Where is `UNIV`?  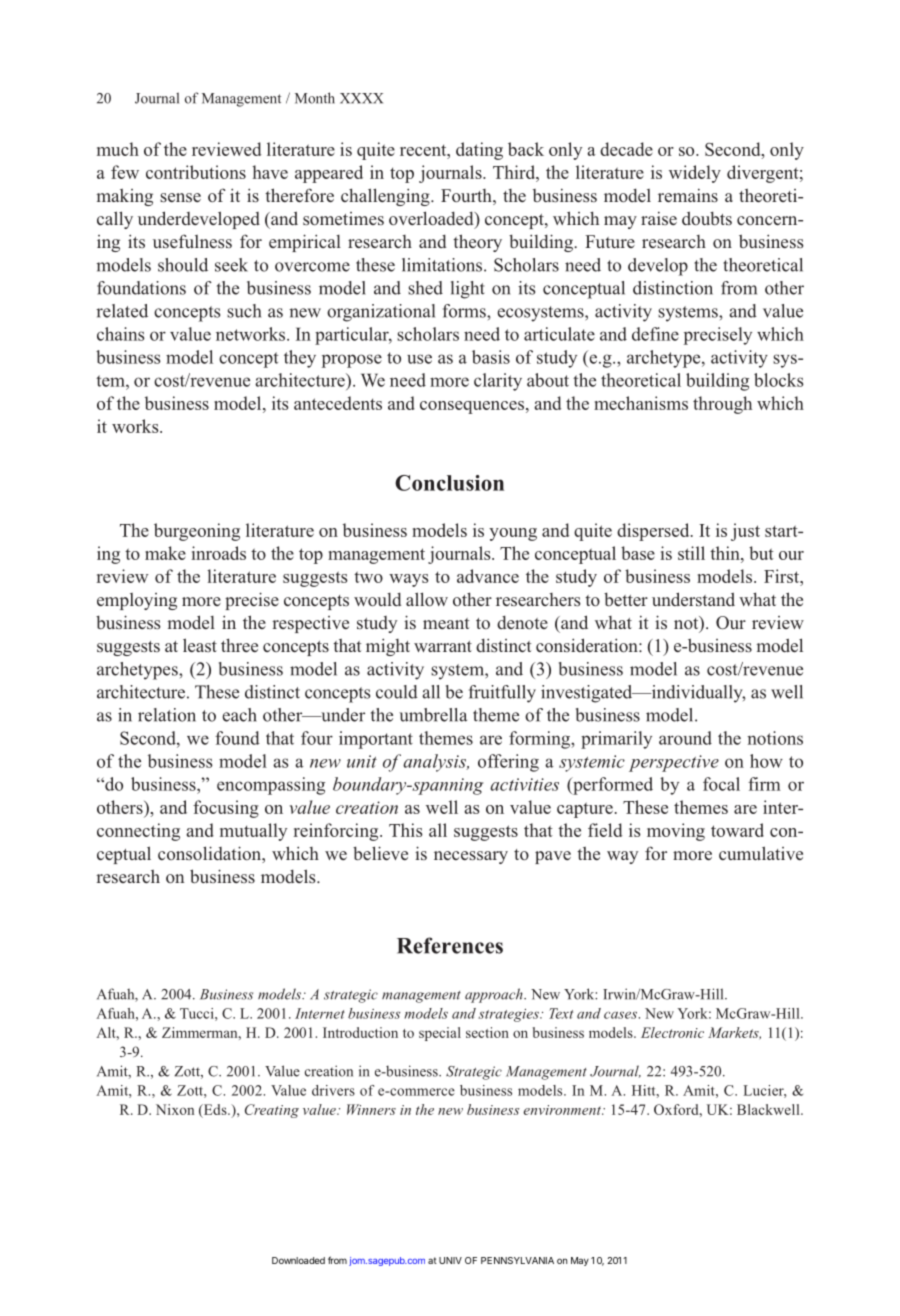 UNIV is located at coordinates (450, 1260).
